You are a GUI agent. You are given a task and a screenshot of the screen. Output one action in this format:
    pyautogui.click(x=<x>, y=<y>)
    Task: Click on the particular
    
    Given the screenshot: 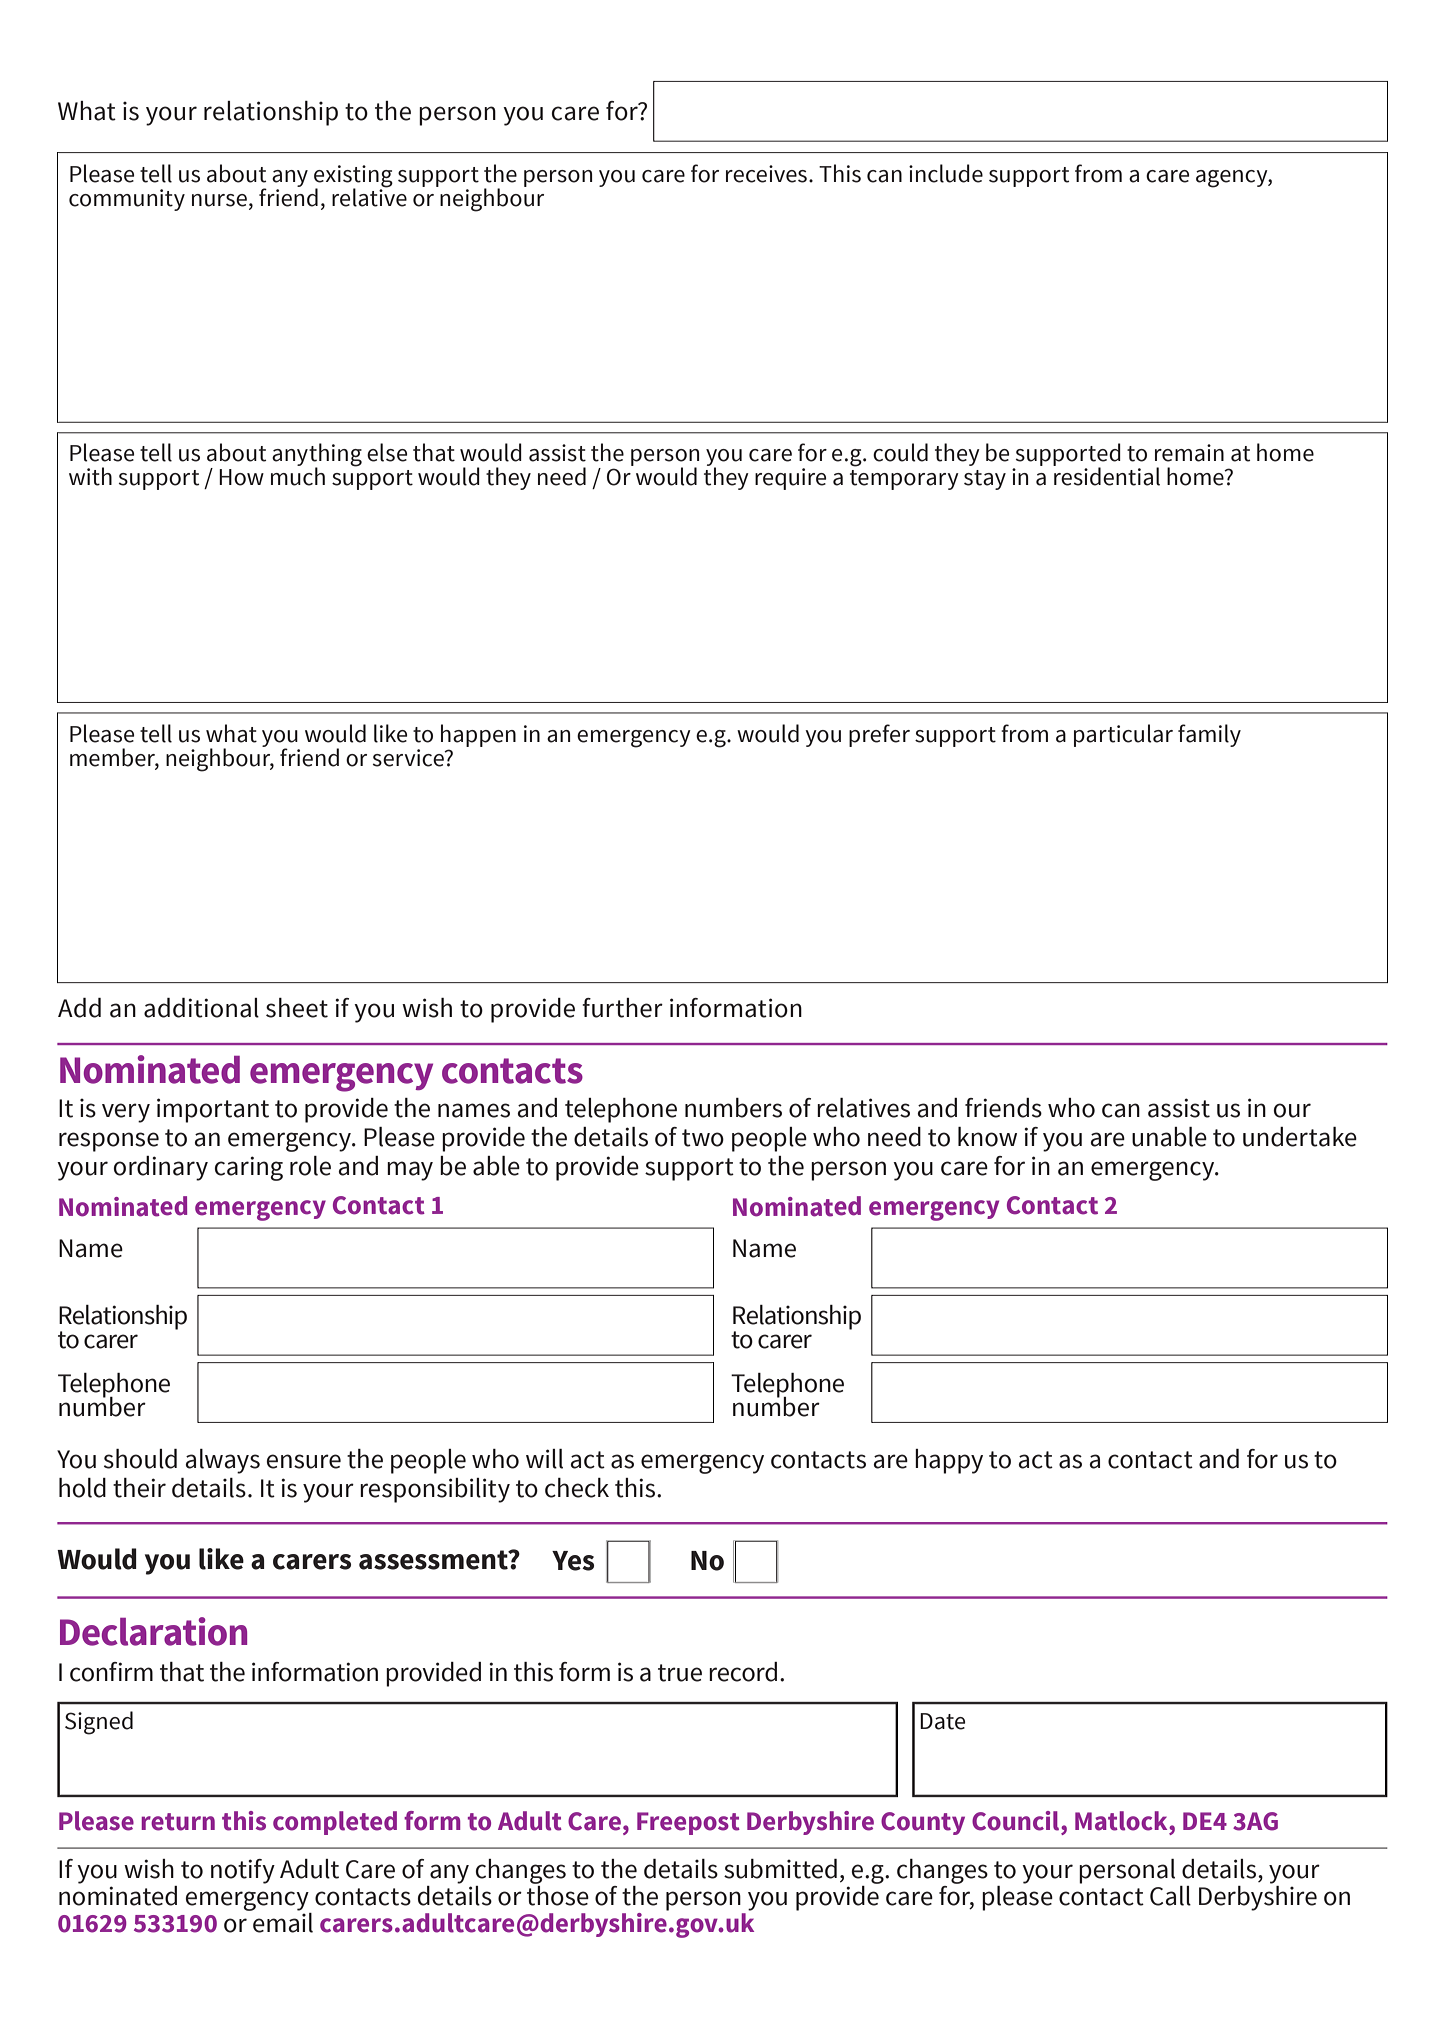 What is the action you would take?
    pyautogui.click(x=1123, y=735)
